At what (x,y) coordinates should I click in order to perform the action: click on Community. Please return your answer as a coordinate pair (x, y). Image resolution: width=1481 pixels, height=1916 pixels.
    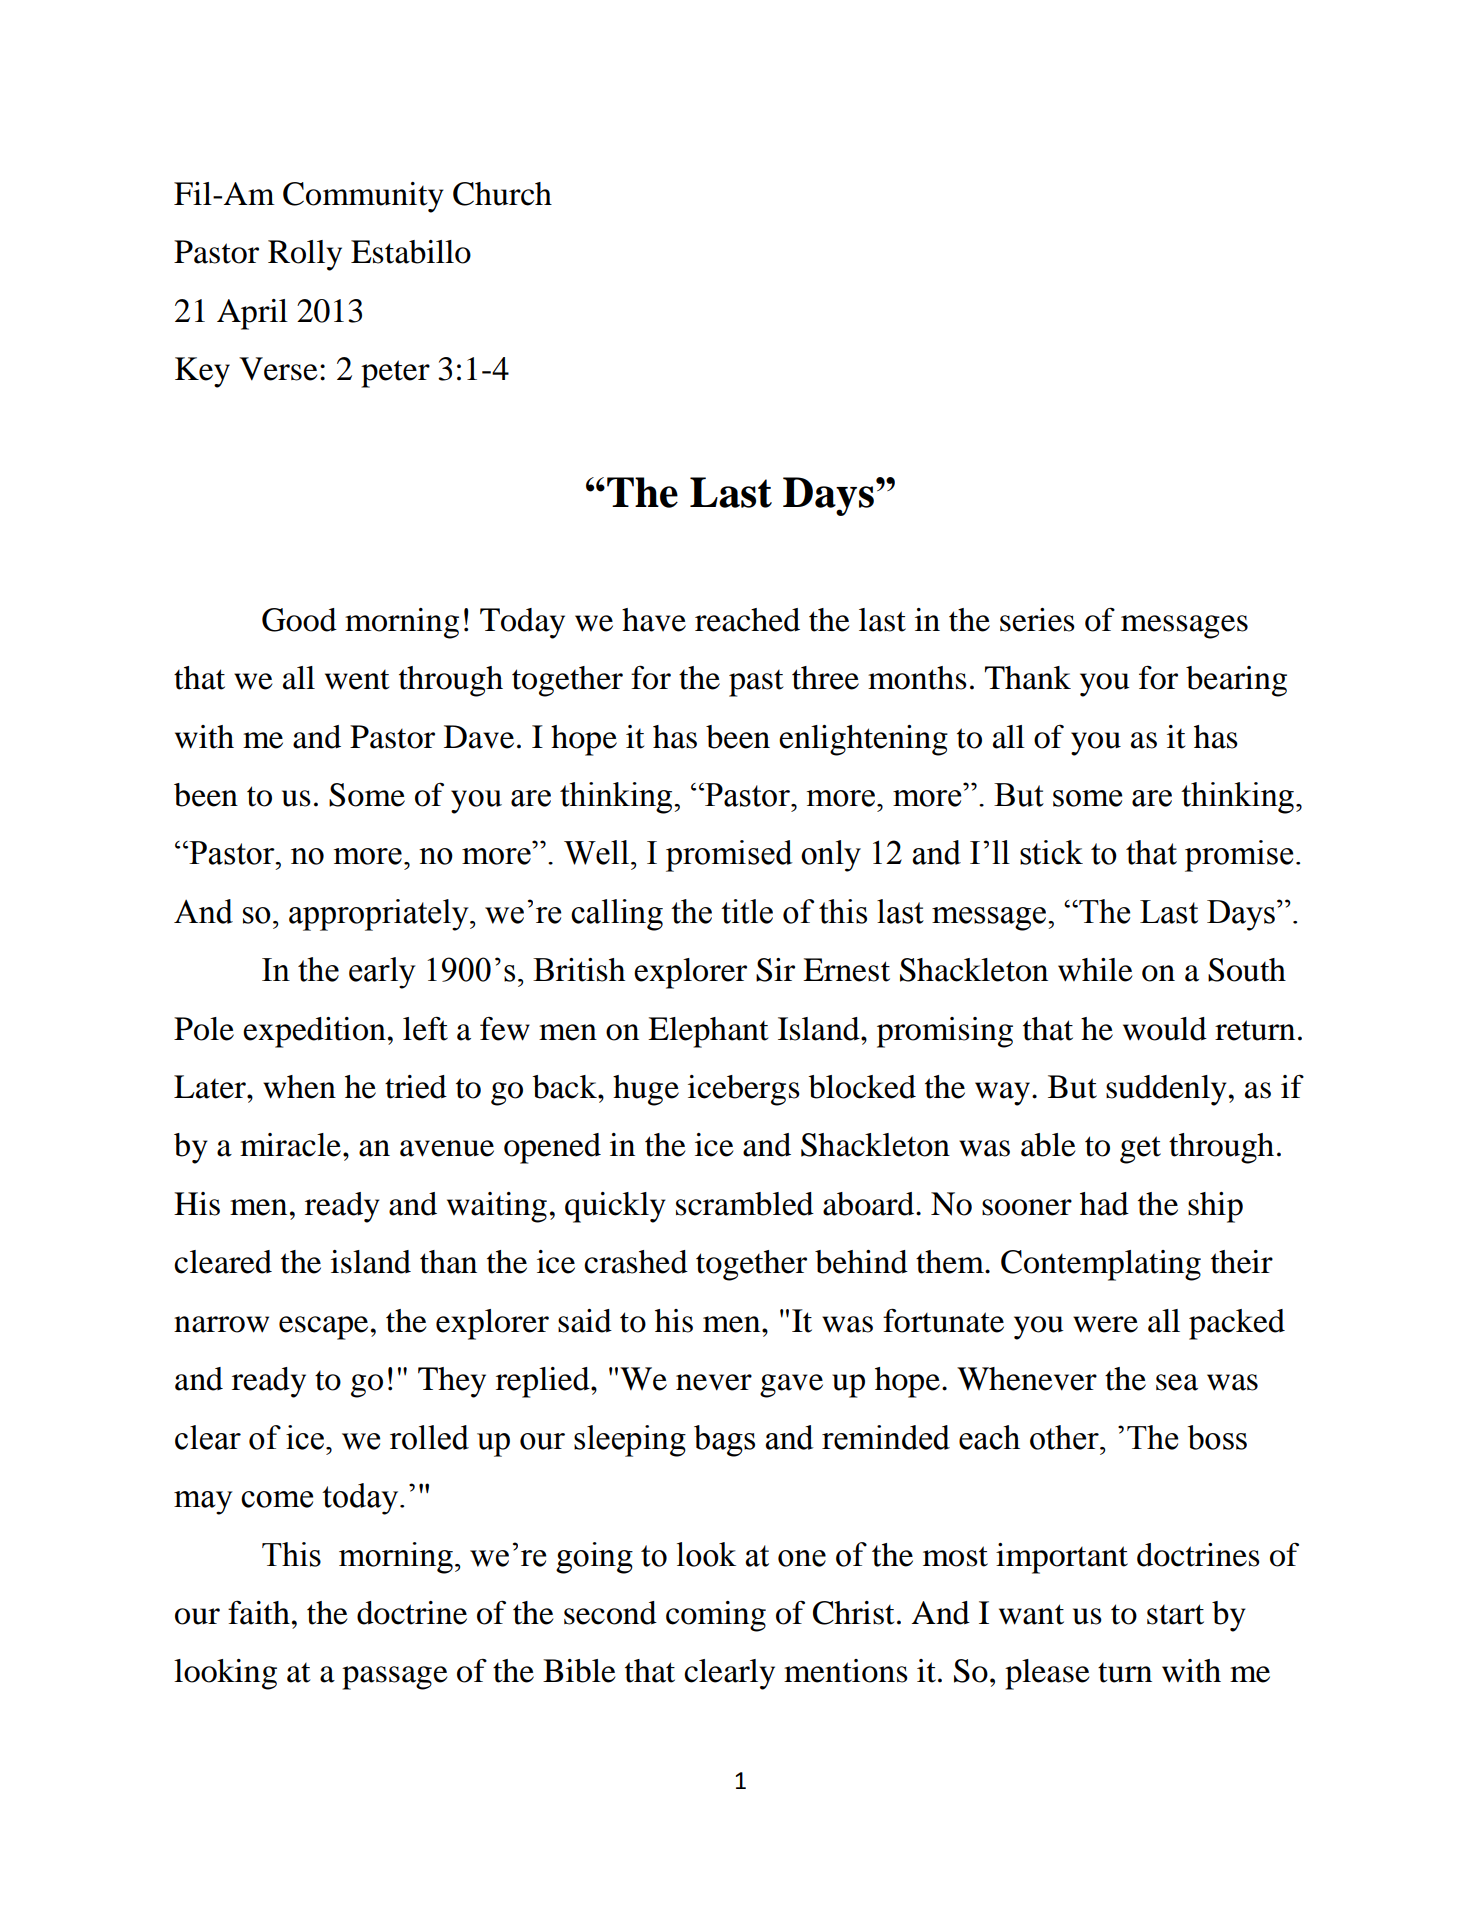
    Looking at the image, I should click on (363, 197).
